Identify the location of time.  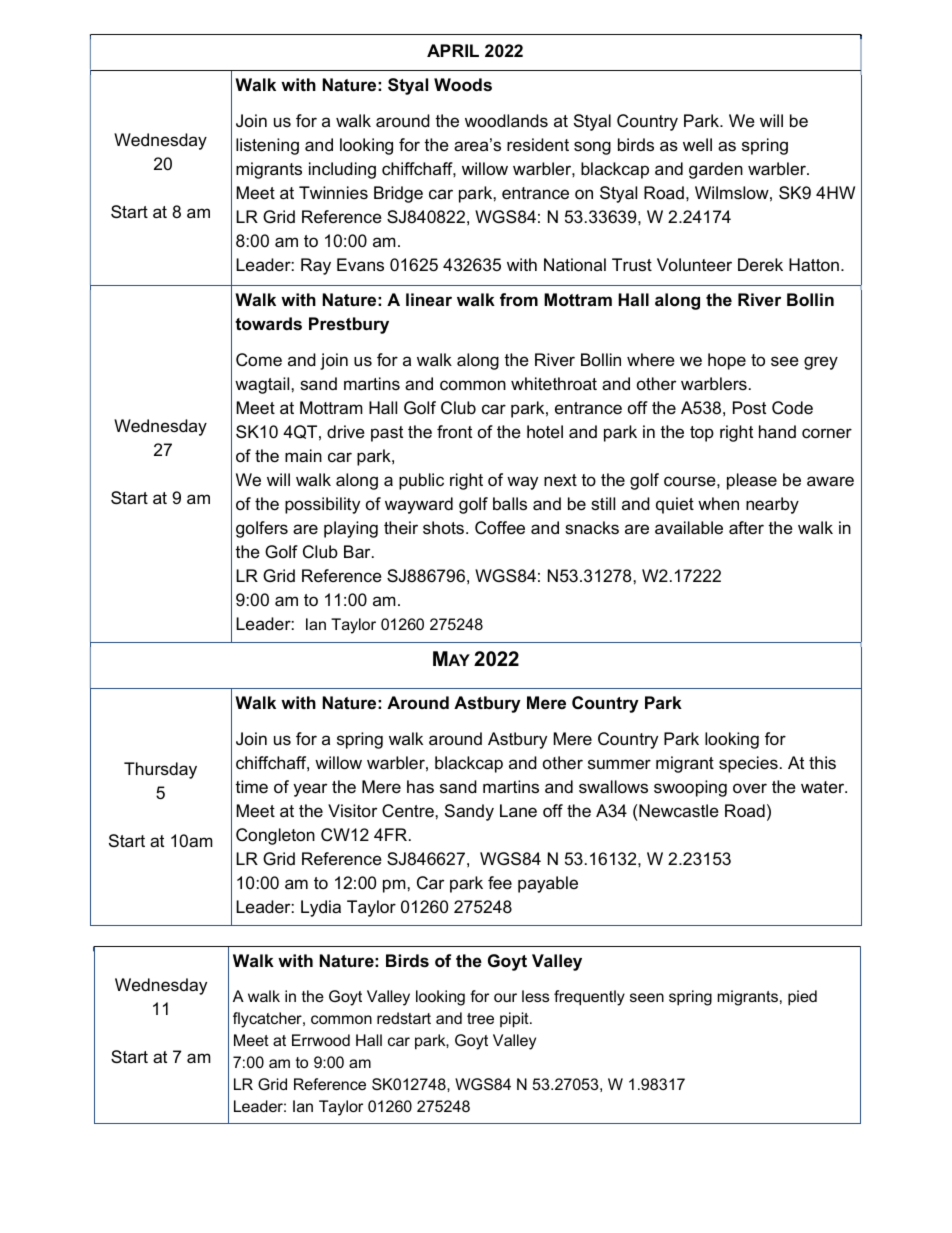
(251, 787).
